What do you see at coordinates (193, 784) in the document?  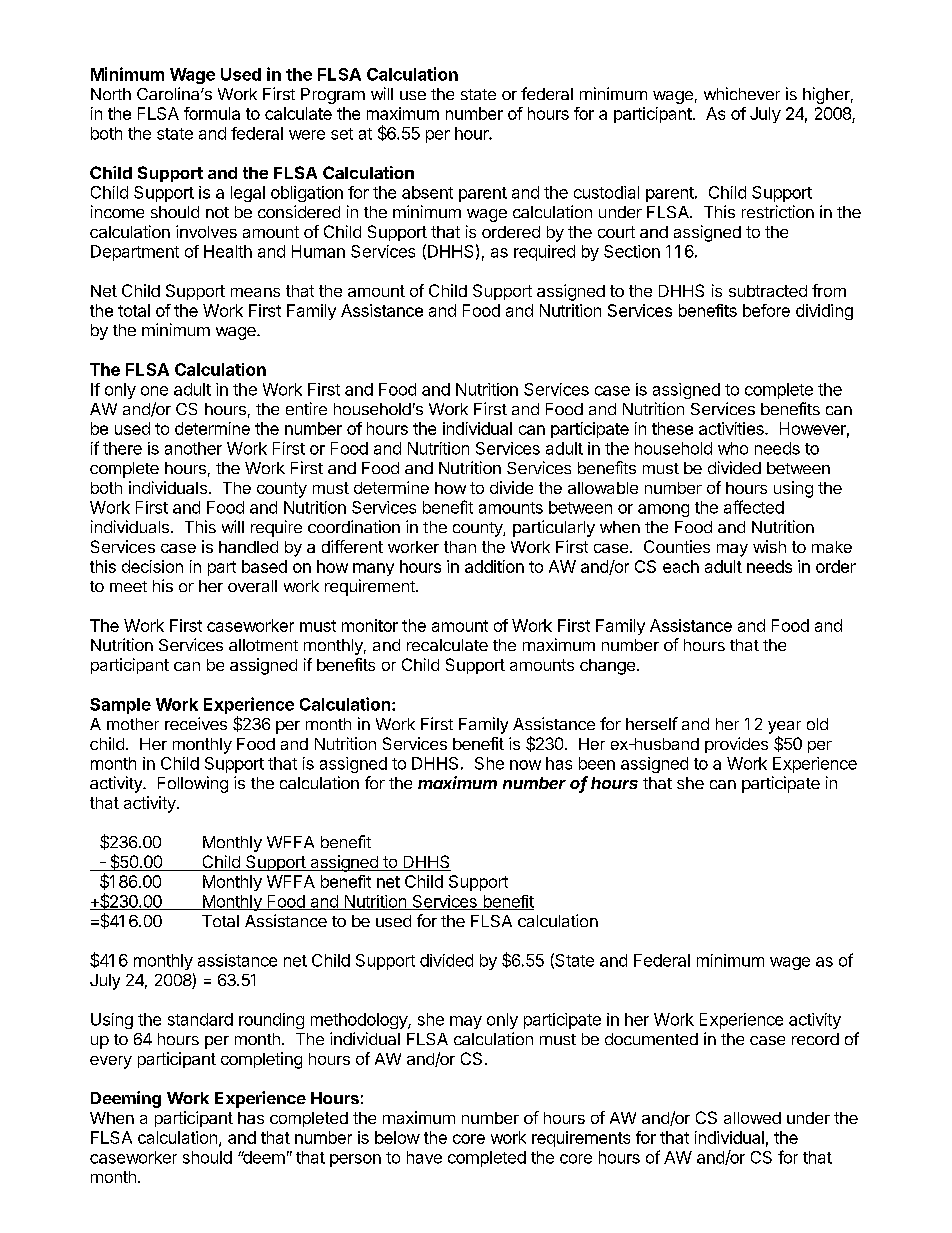 I see `Following` at bounding box center [193, 784].
